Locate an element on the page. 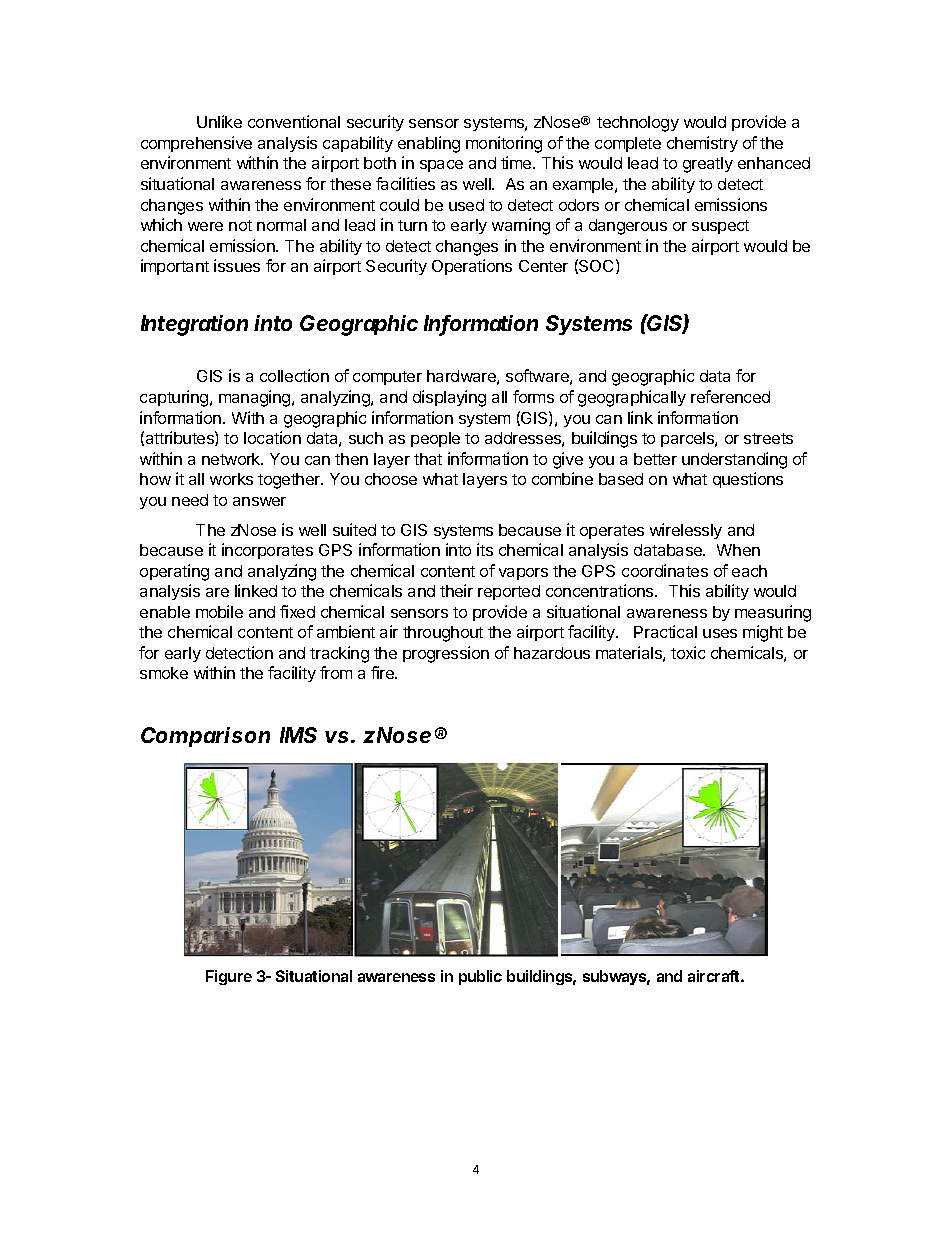  its is located at coordinates (485, 549).
